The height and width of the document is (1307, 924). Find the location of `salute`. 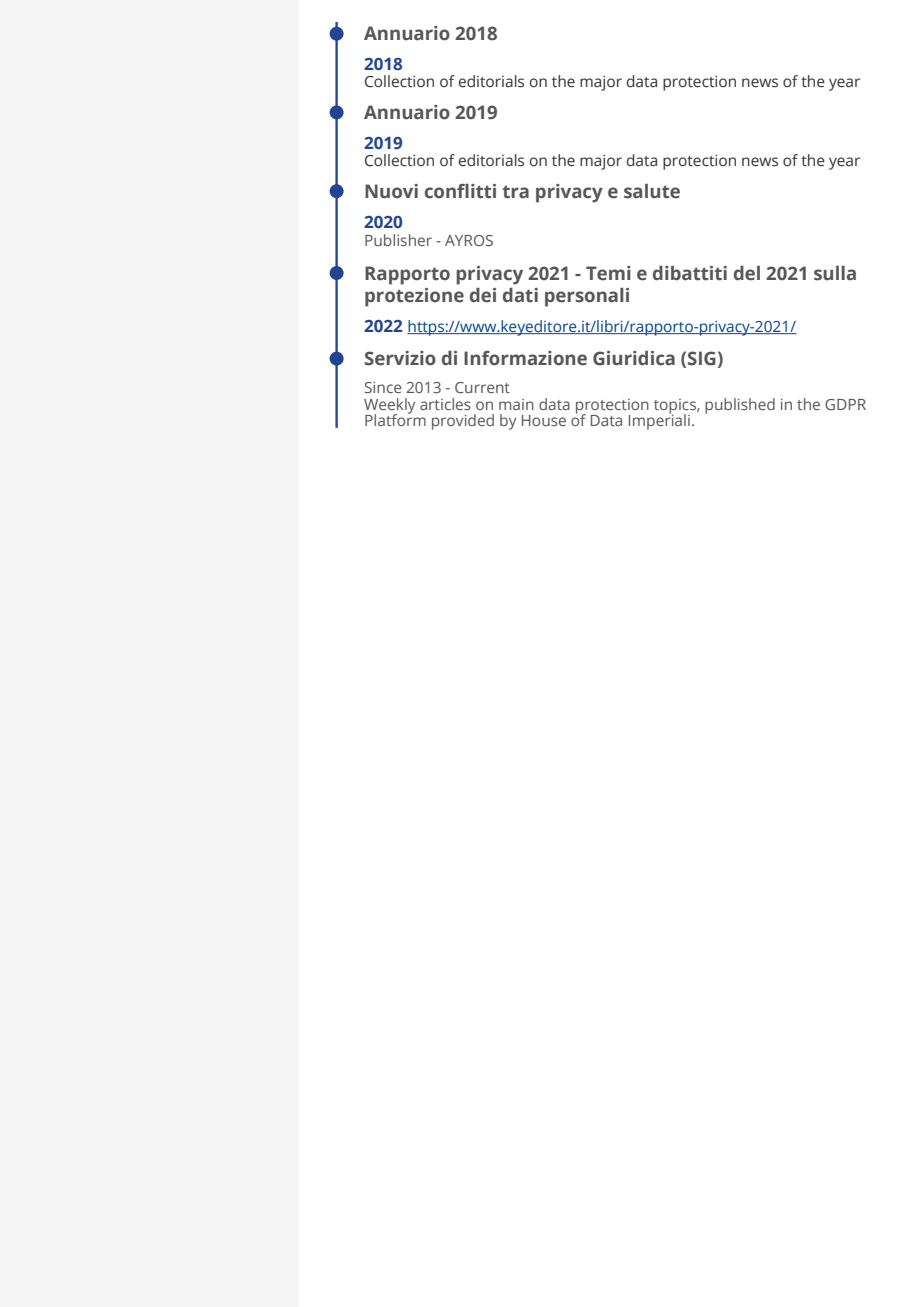

salute is located at coordinates (652, 191).
